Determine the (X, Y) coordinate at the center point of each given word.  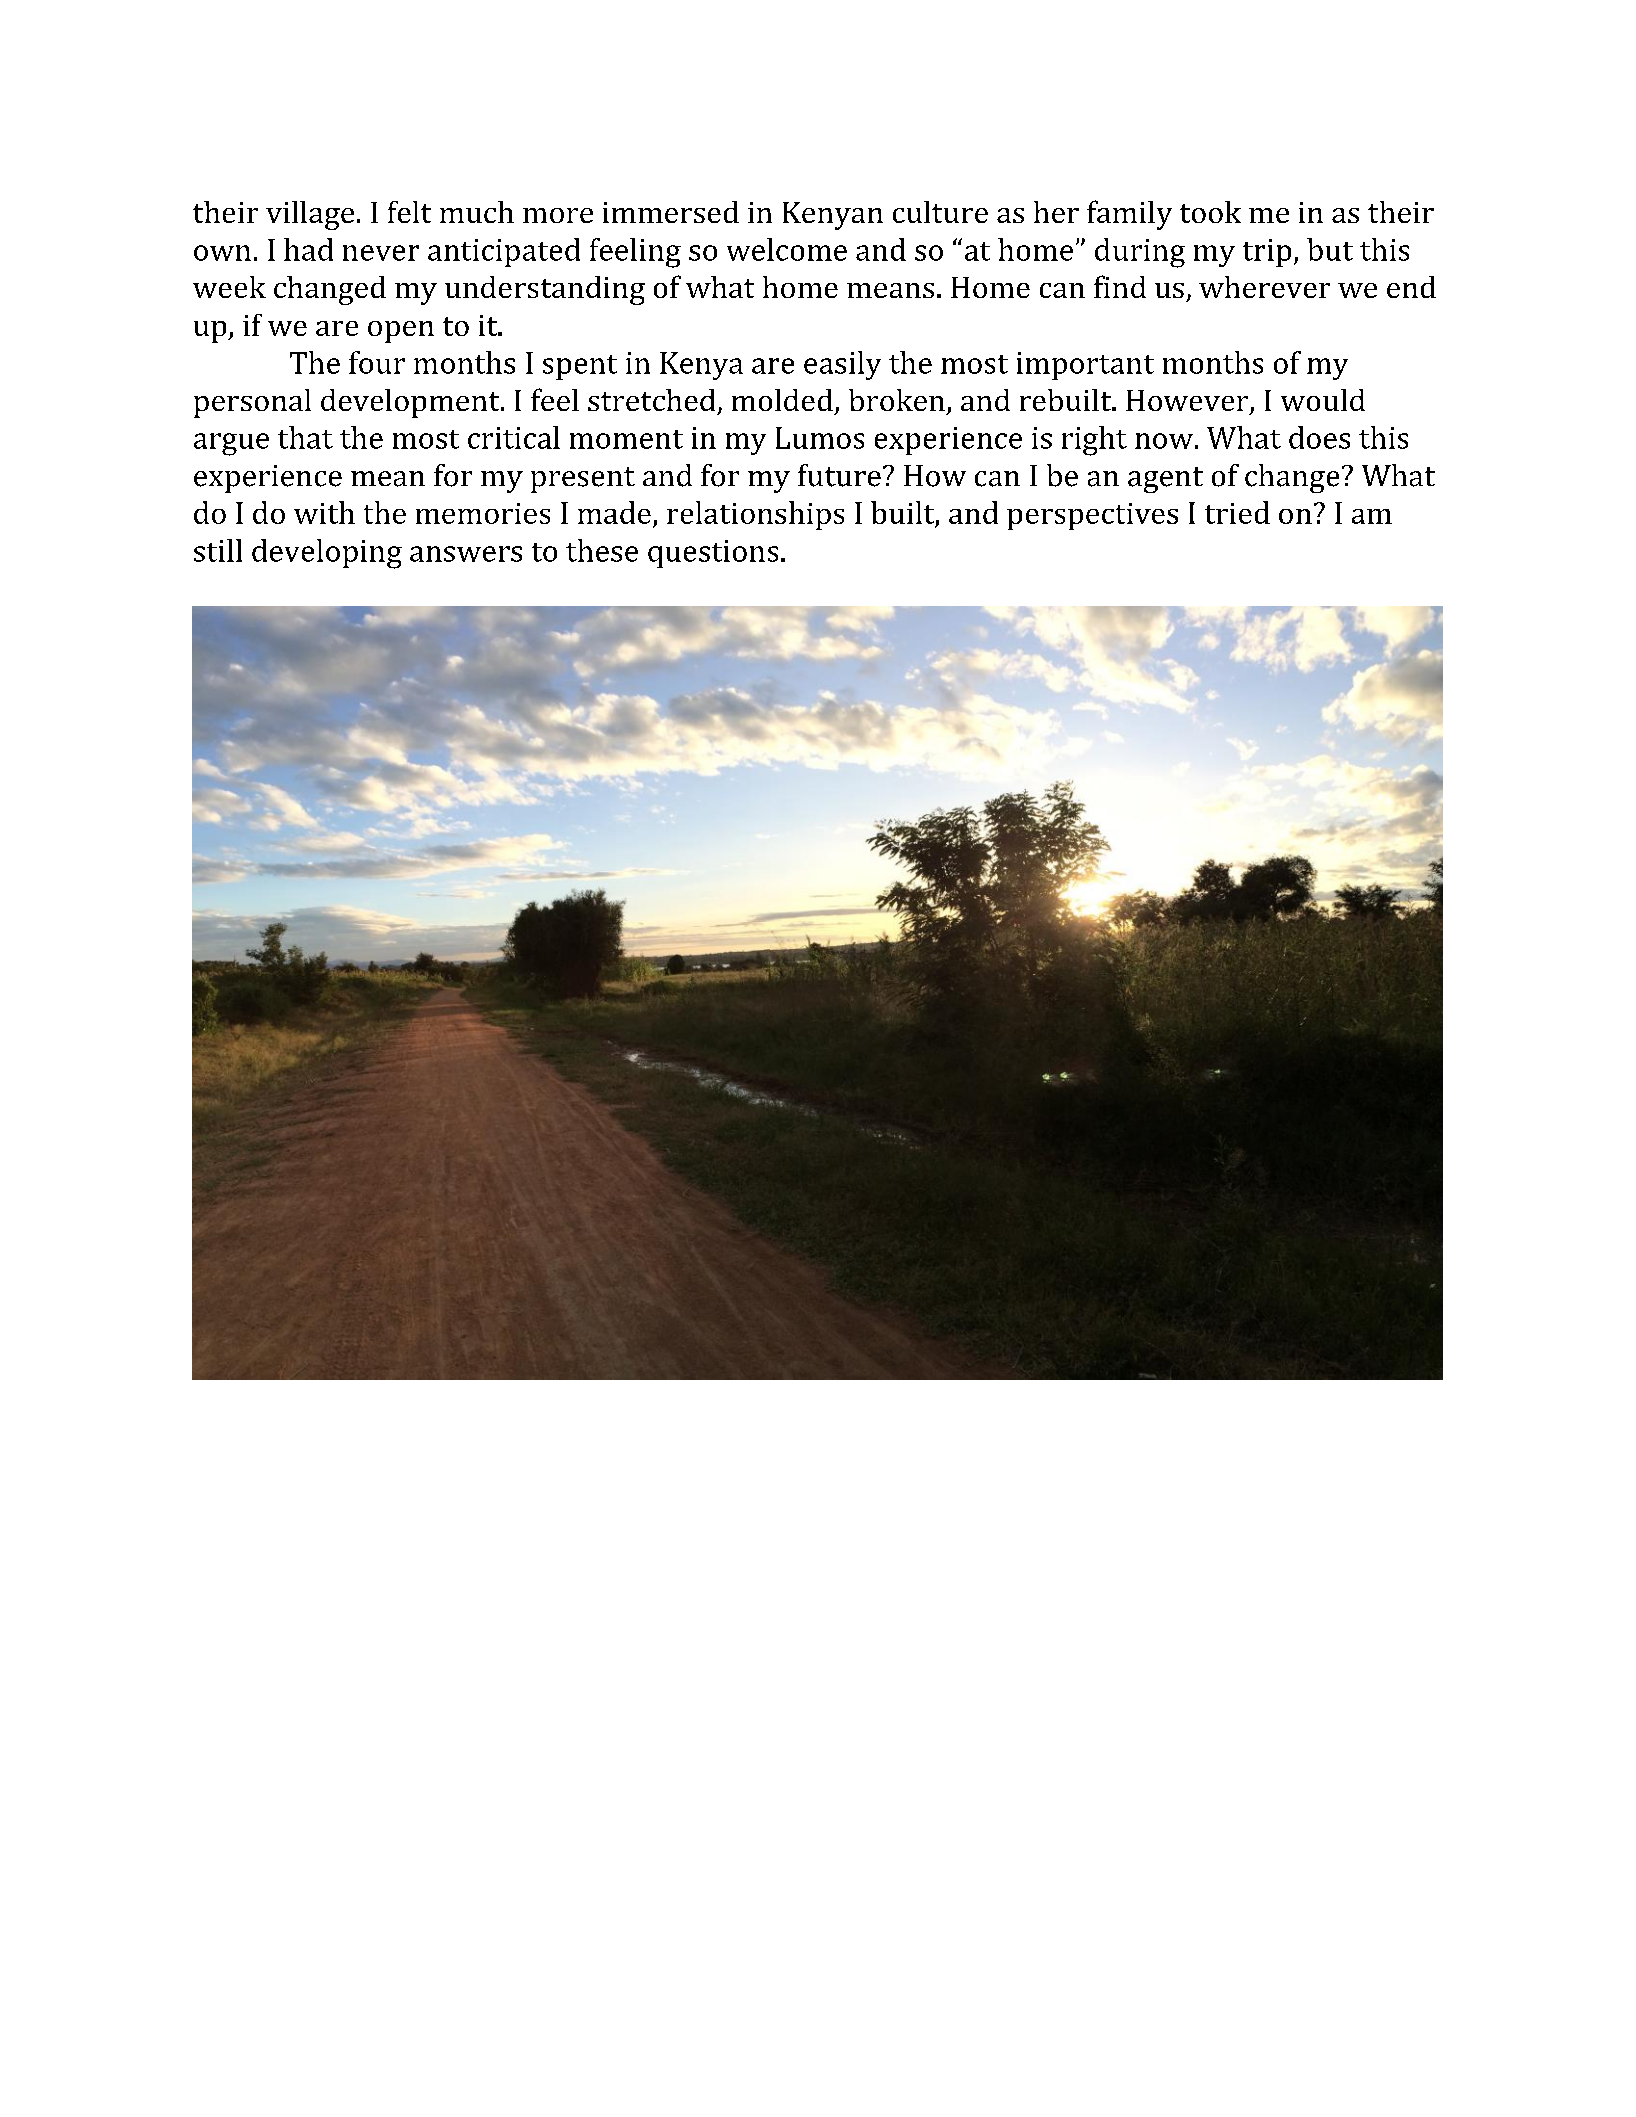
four (377, 362)
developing (327, 554)
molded (782, 400)
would (1323, 400)
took (1210, 212)
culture (940, 212)
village (310, 215)
